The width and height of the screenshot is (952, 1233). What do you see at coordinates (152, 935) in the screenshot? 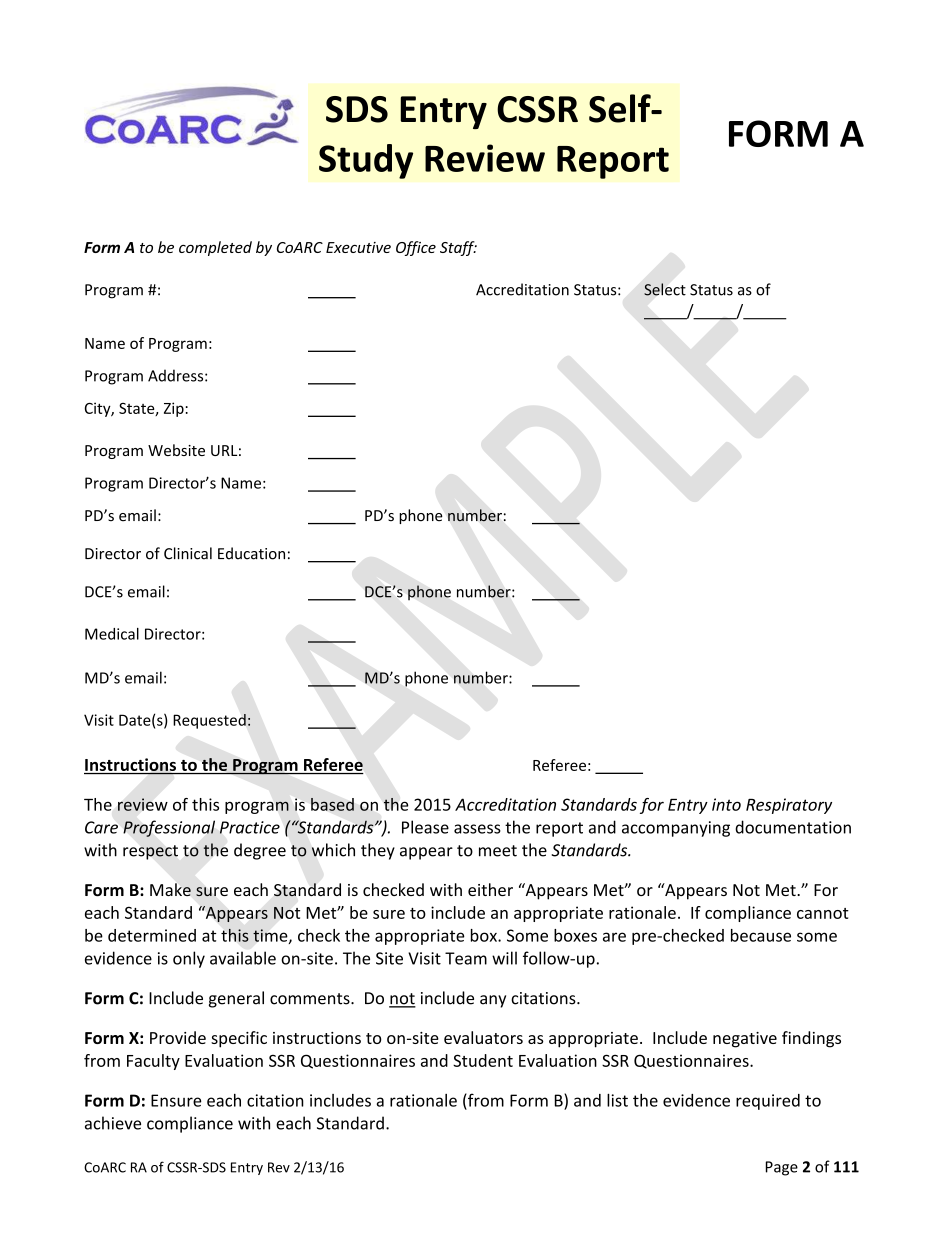
I see `determined` at bounding box center [152, 935].
